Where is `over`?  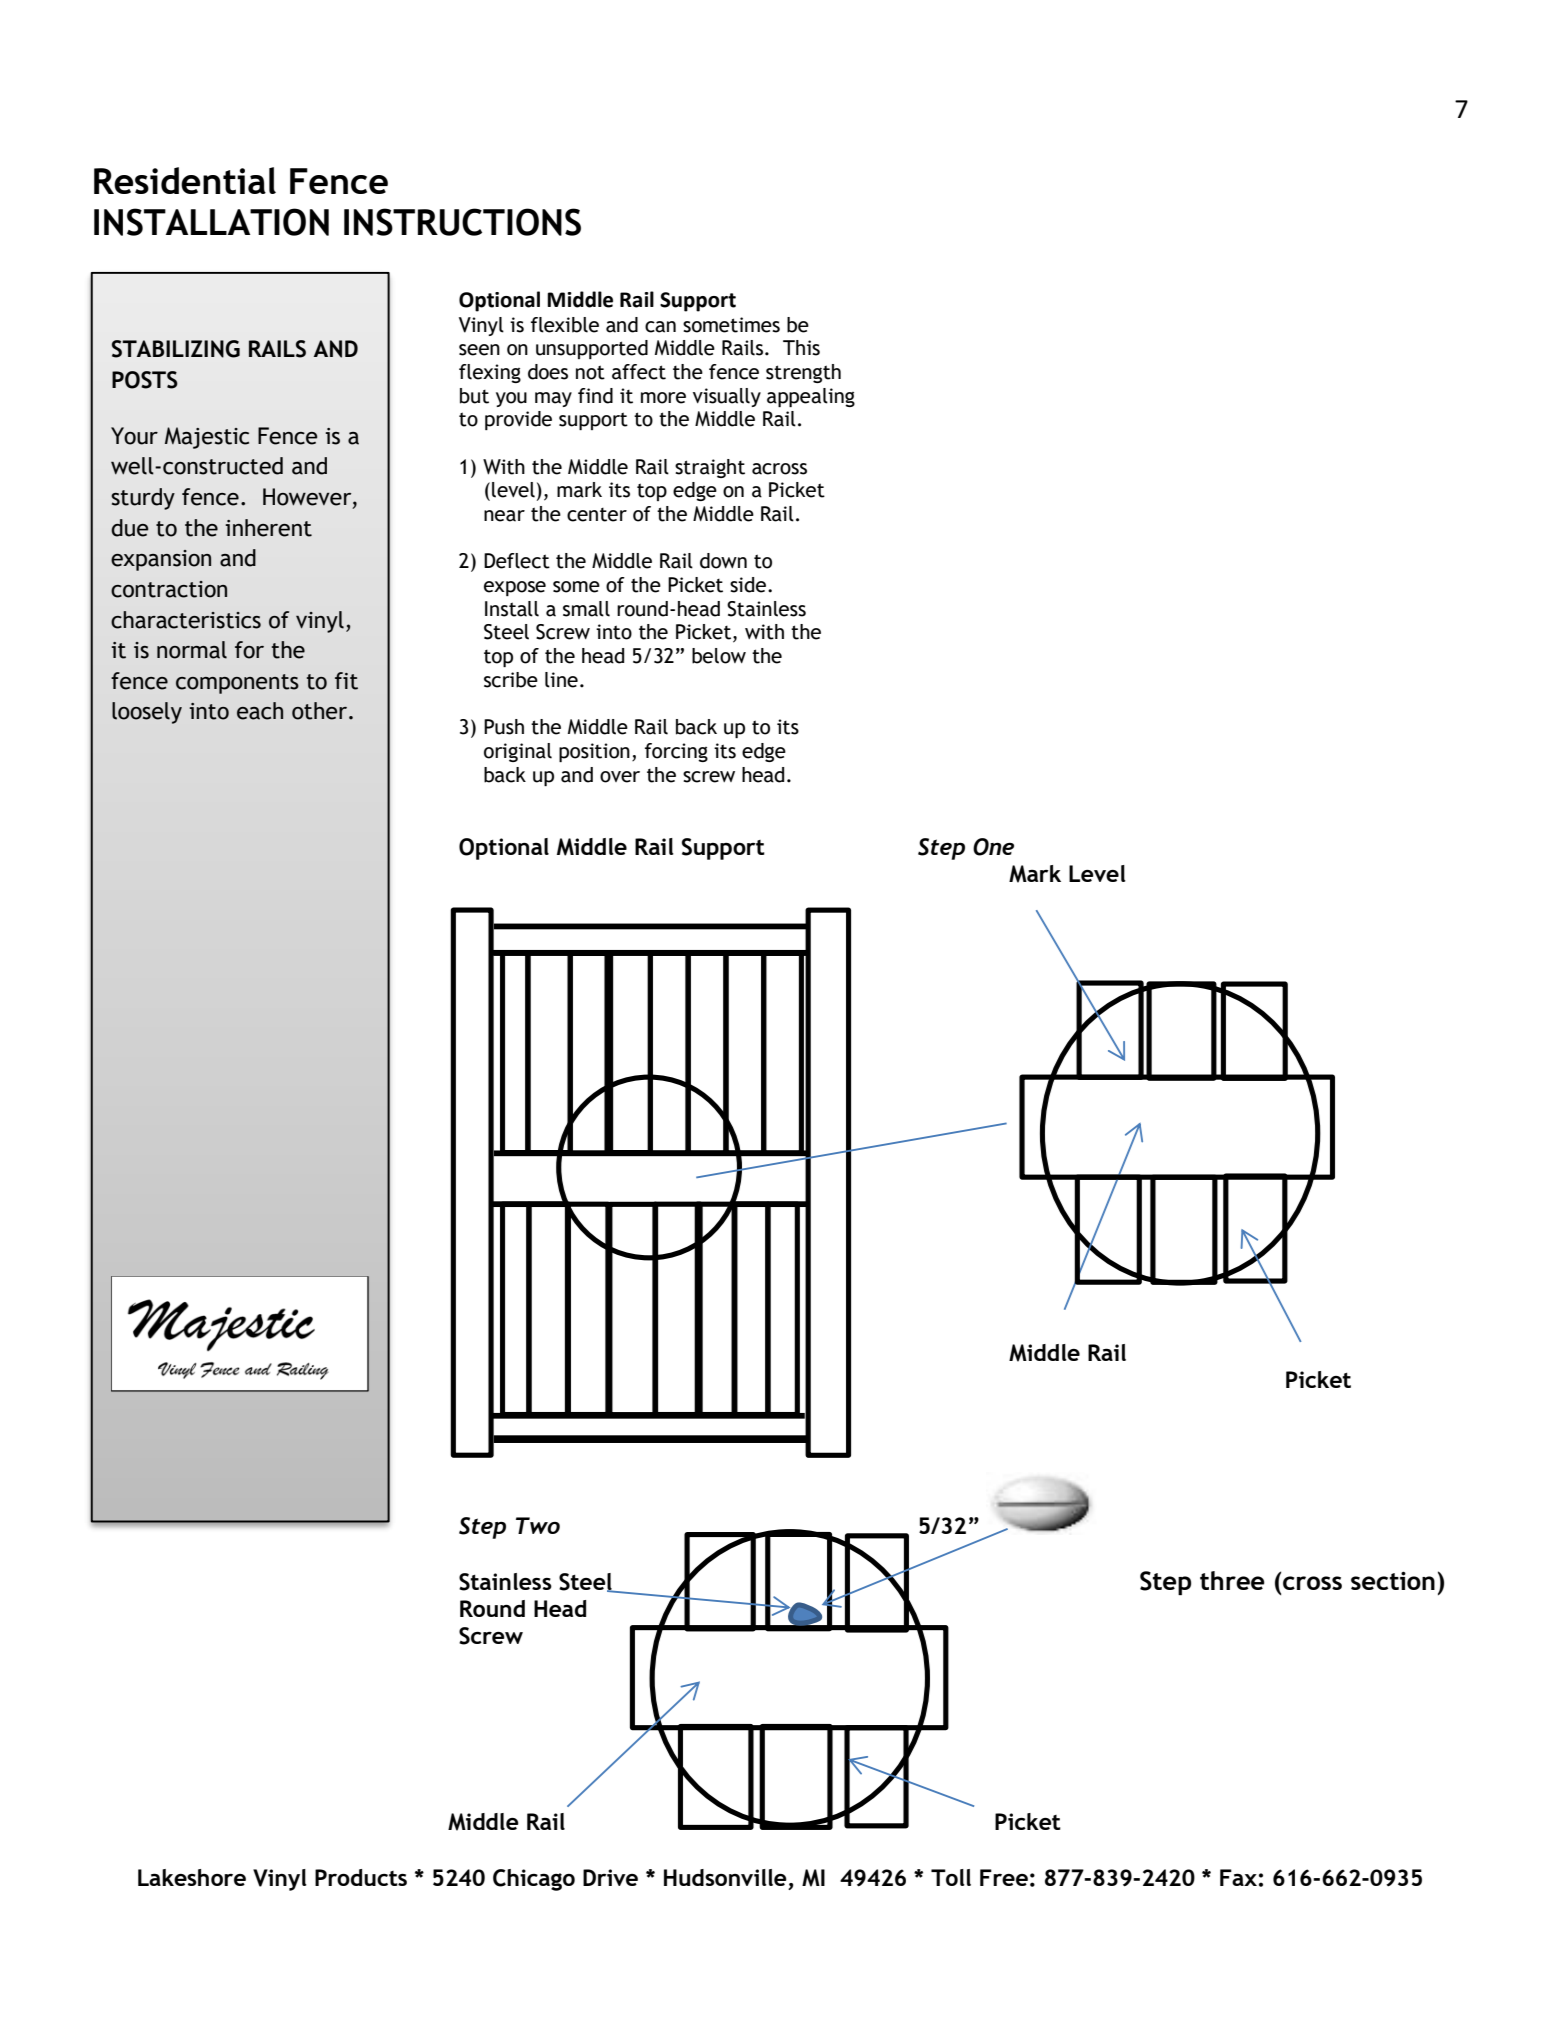 over is located at coordinates (620, 777).
